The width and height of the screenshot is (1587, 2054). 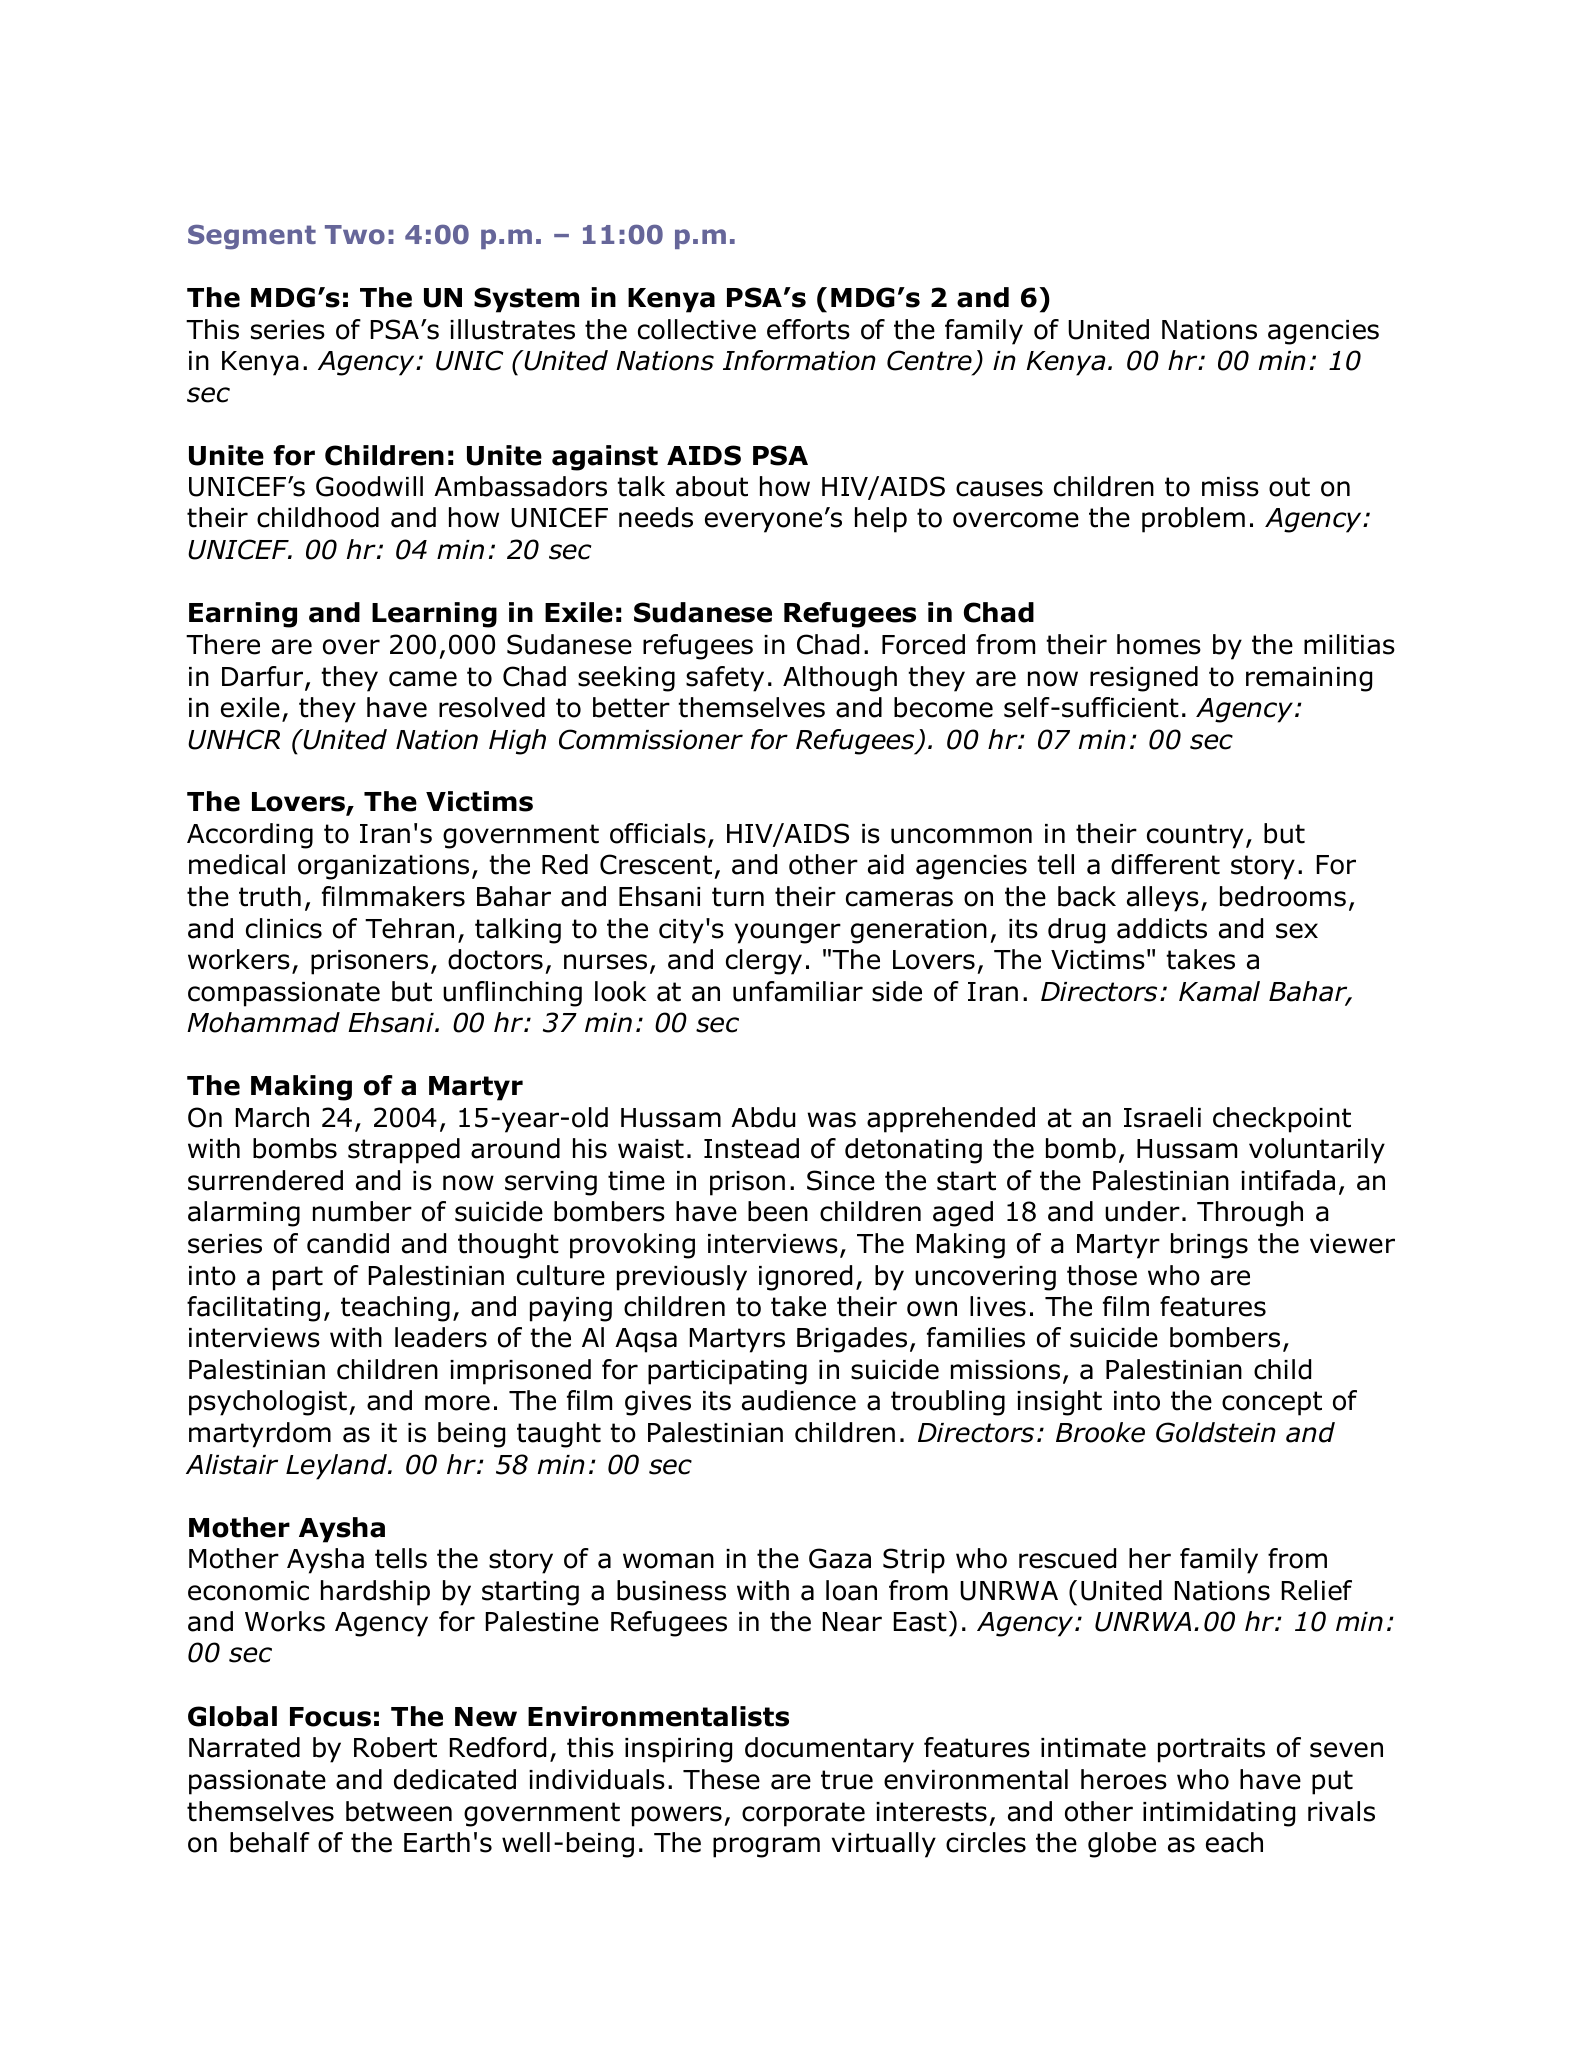 What do you see at coordinates (1209, 1246) in the screenshot?
I see `brings` at bounding box center [1209, 1246].
